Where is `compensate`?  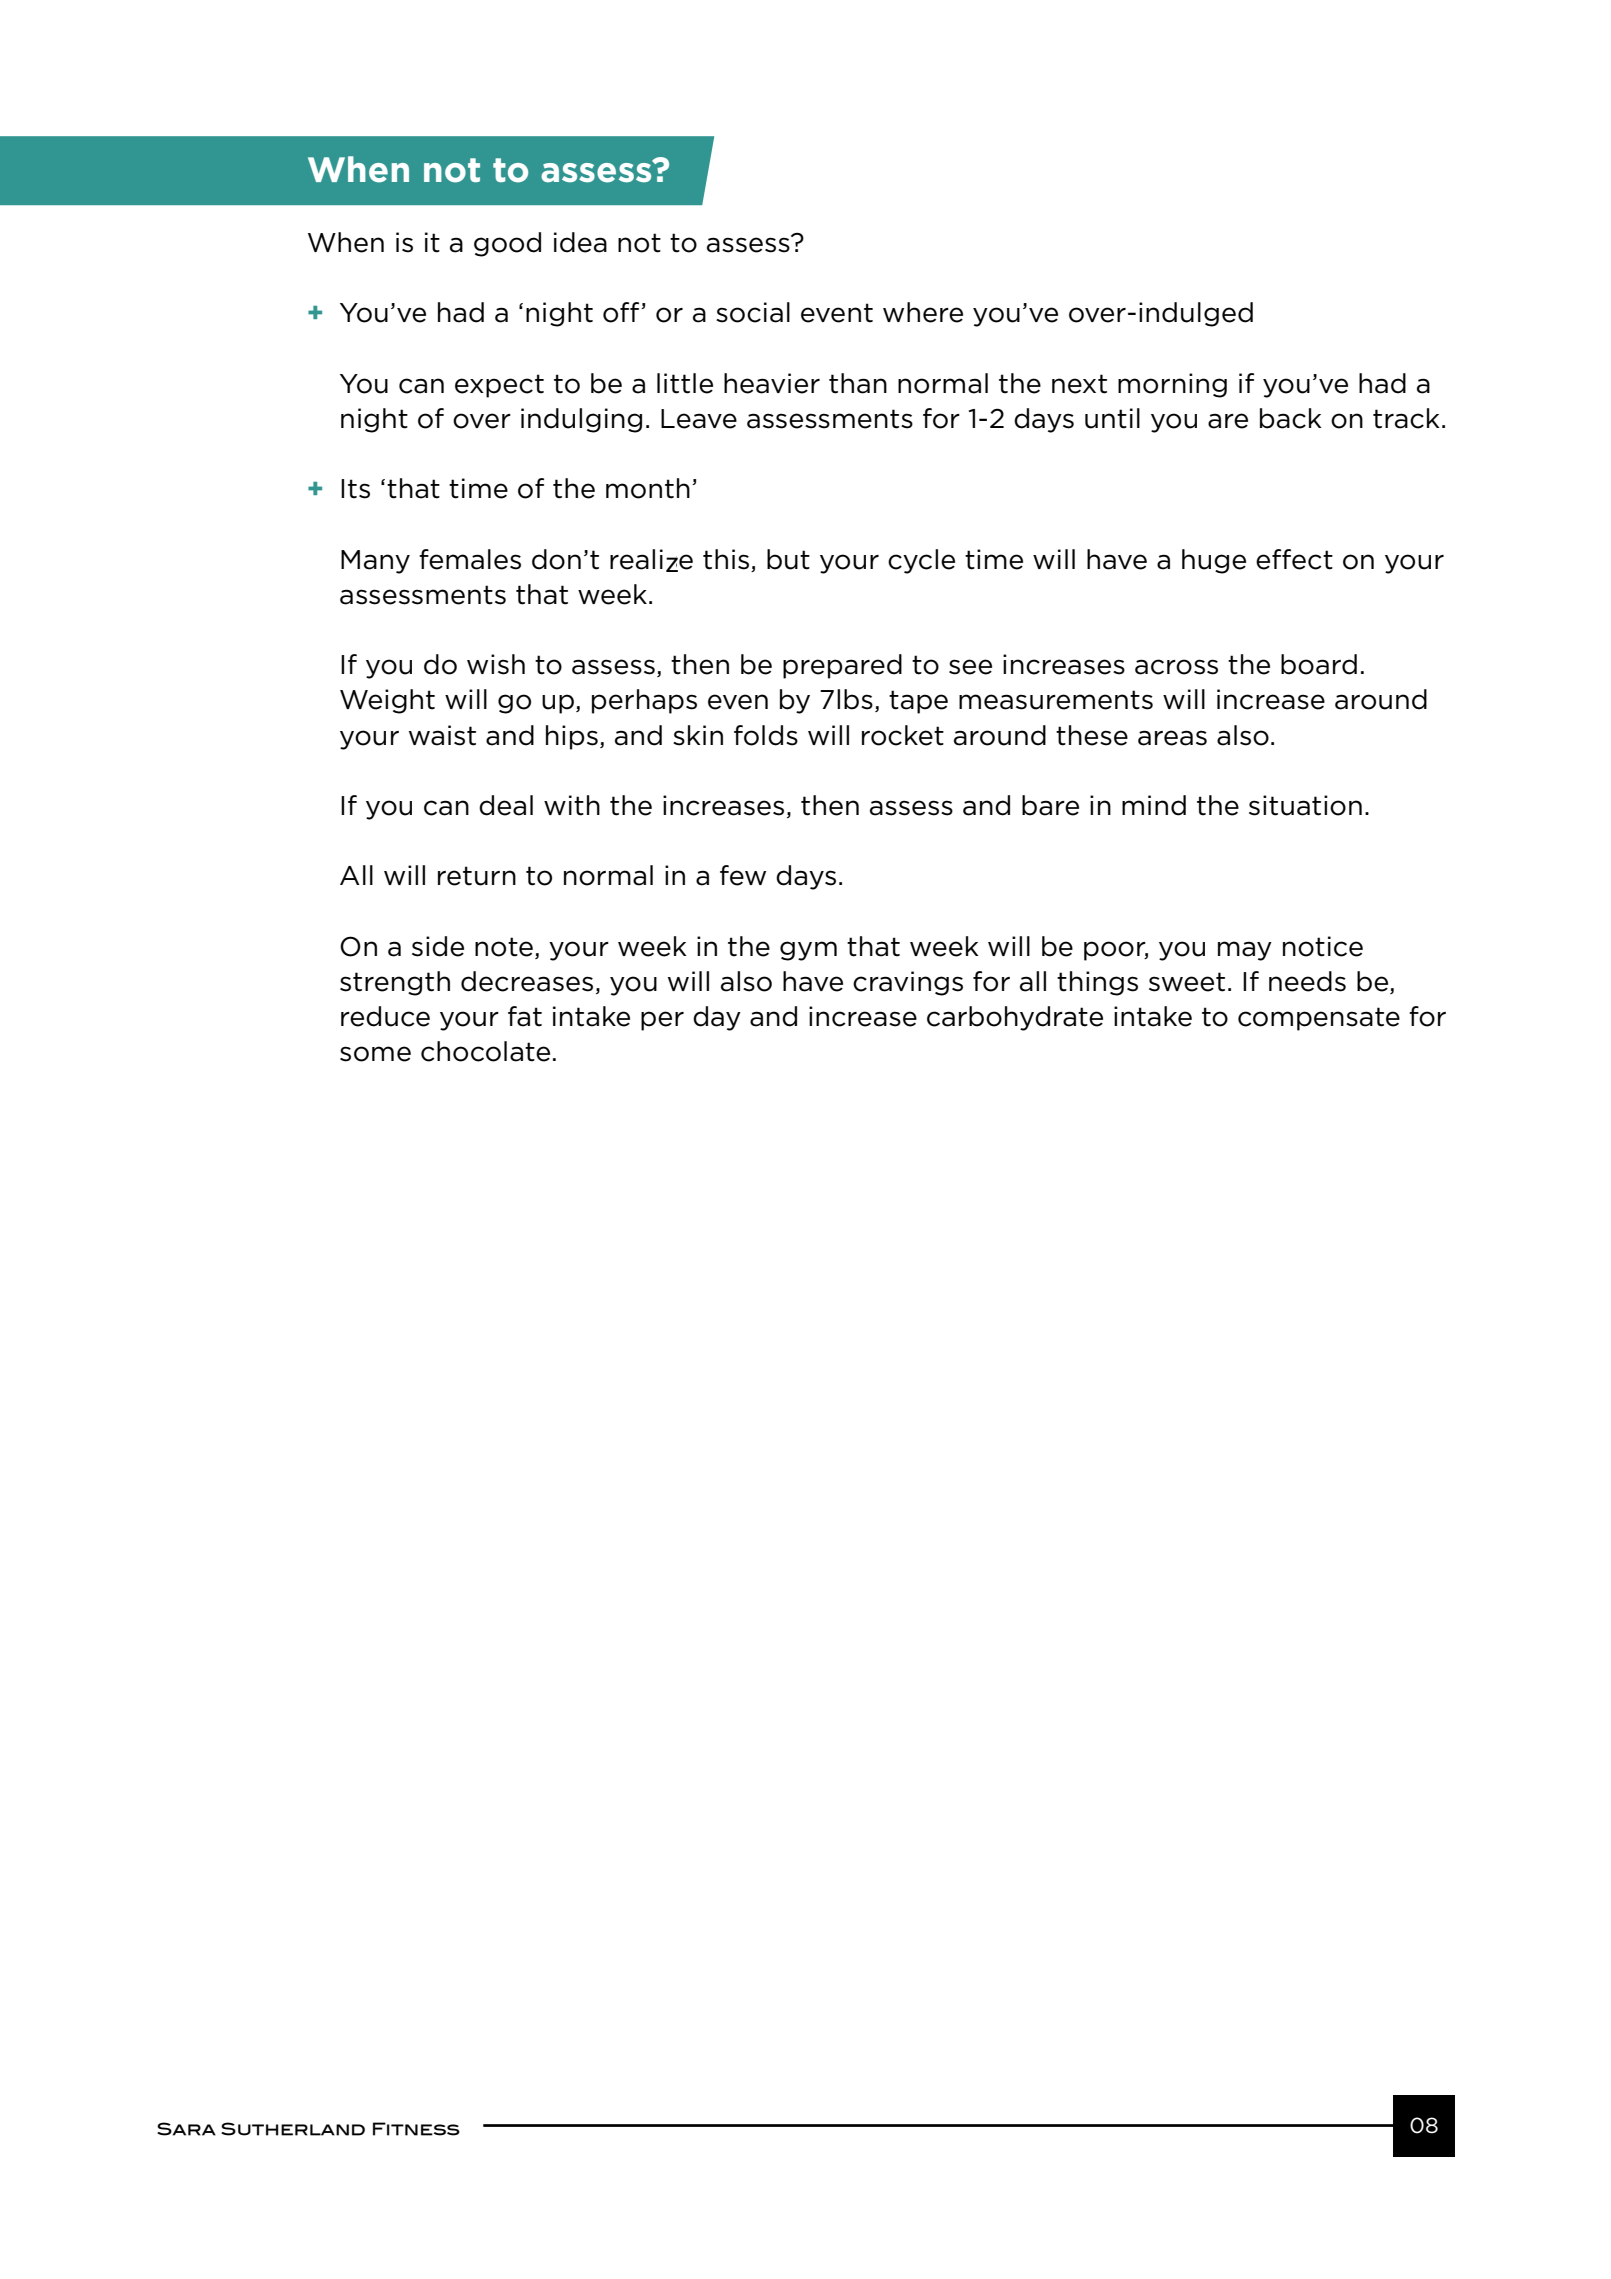
compensate is located at coordinates (1319, 1019).
